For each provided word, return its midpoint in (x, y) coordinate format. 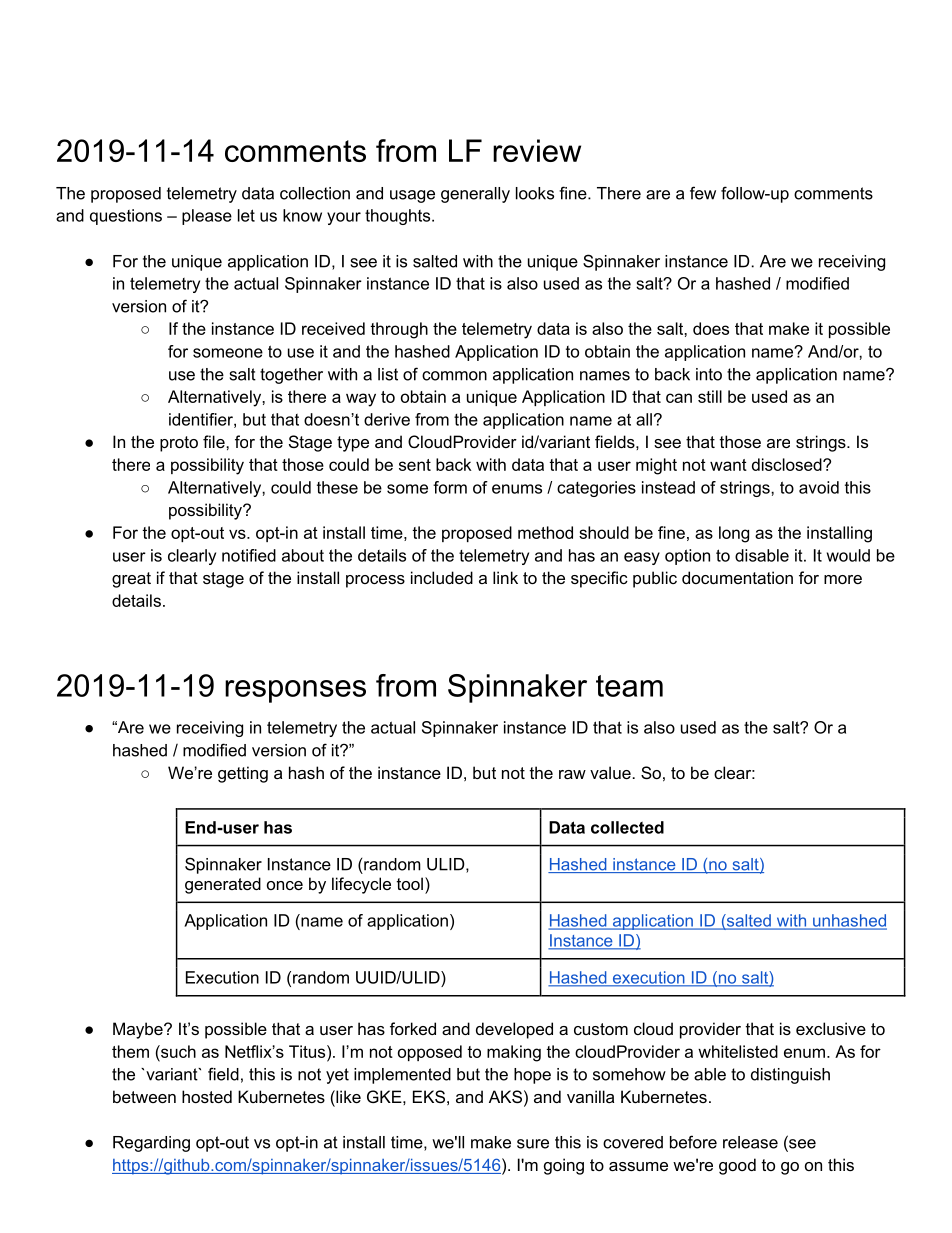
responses (295, 691)
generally (475, 195)
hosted (207, 1096)
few (703, 193)
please (207, 217)
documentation (737, 577)
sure (533, 1144)
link (505, 577)
